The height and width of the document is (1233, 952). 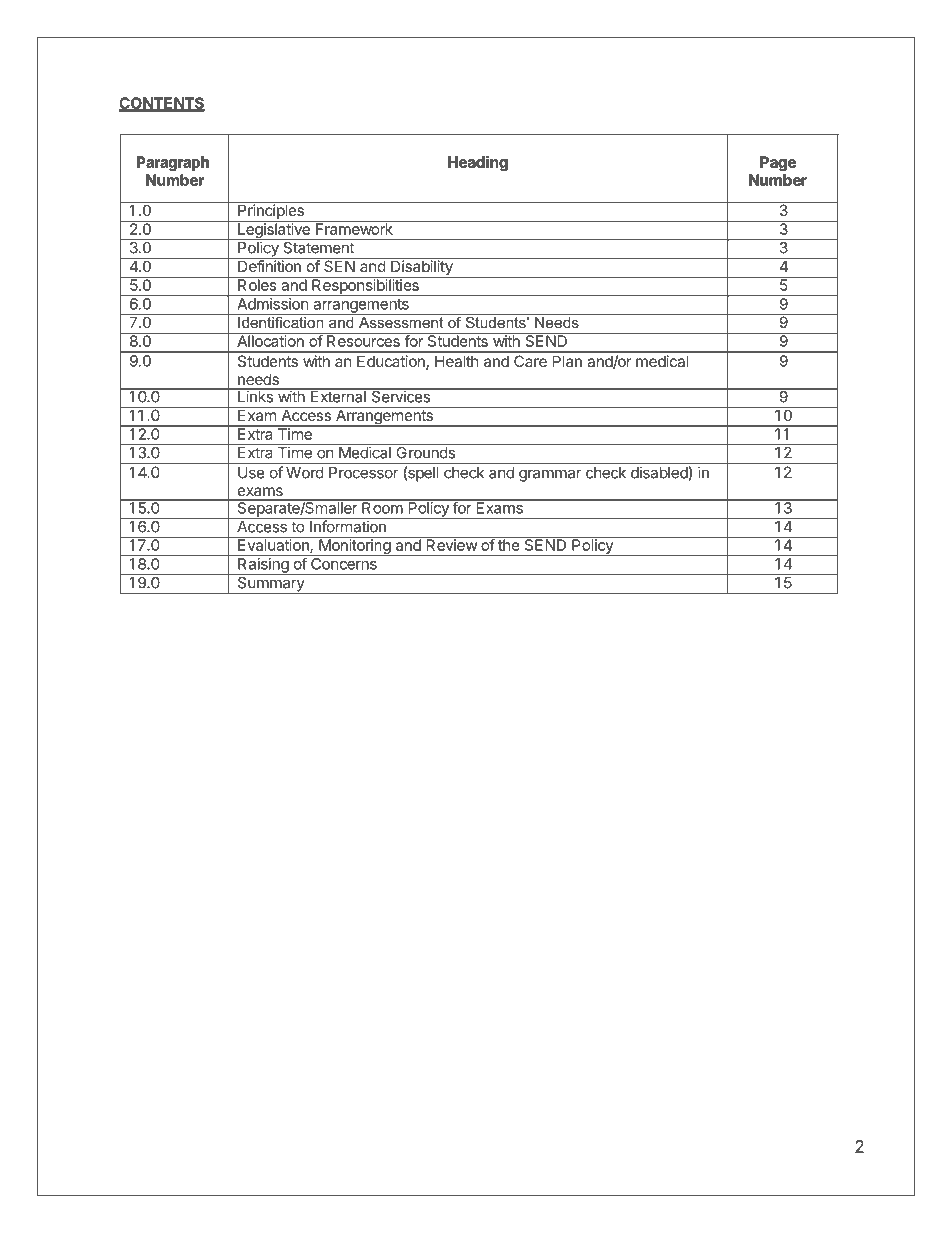 What do you see at coordinates (274, 231) in the document?
I see `Legislative` at bounding box center [274, 231].
